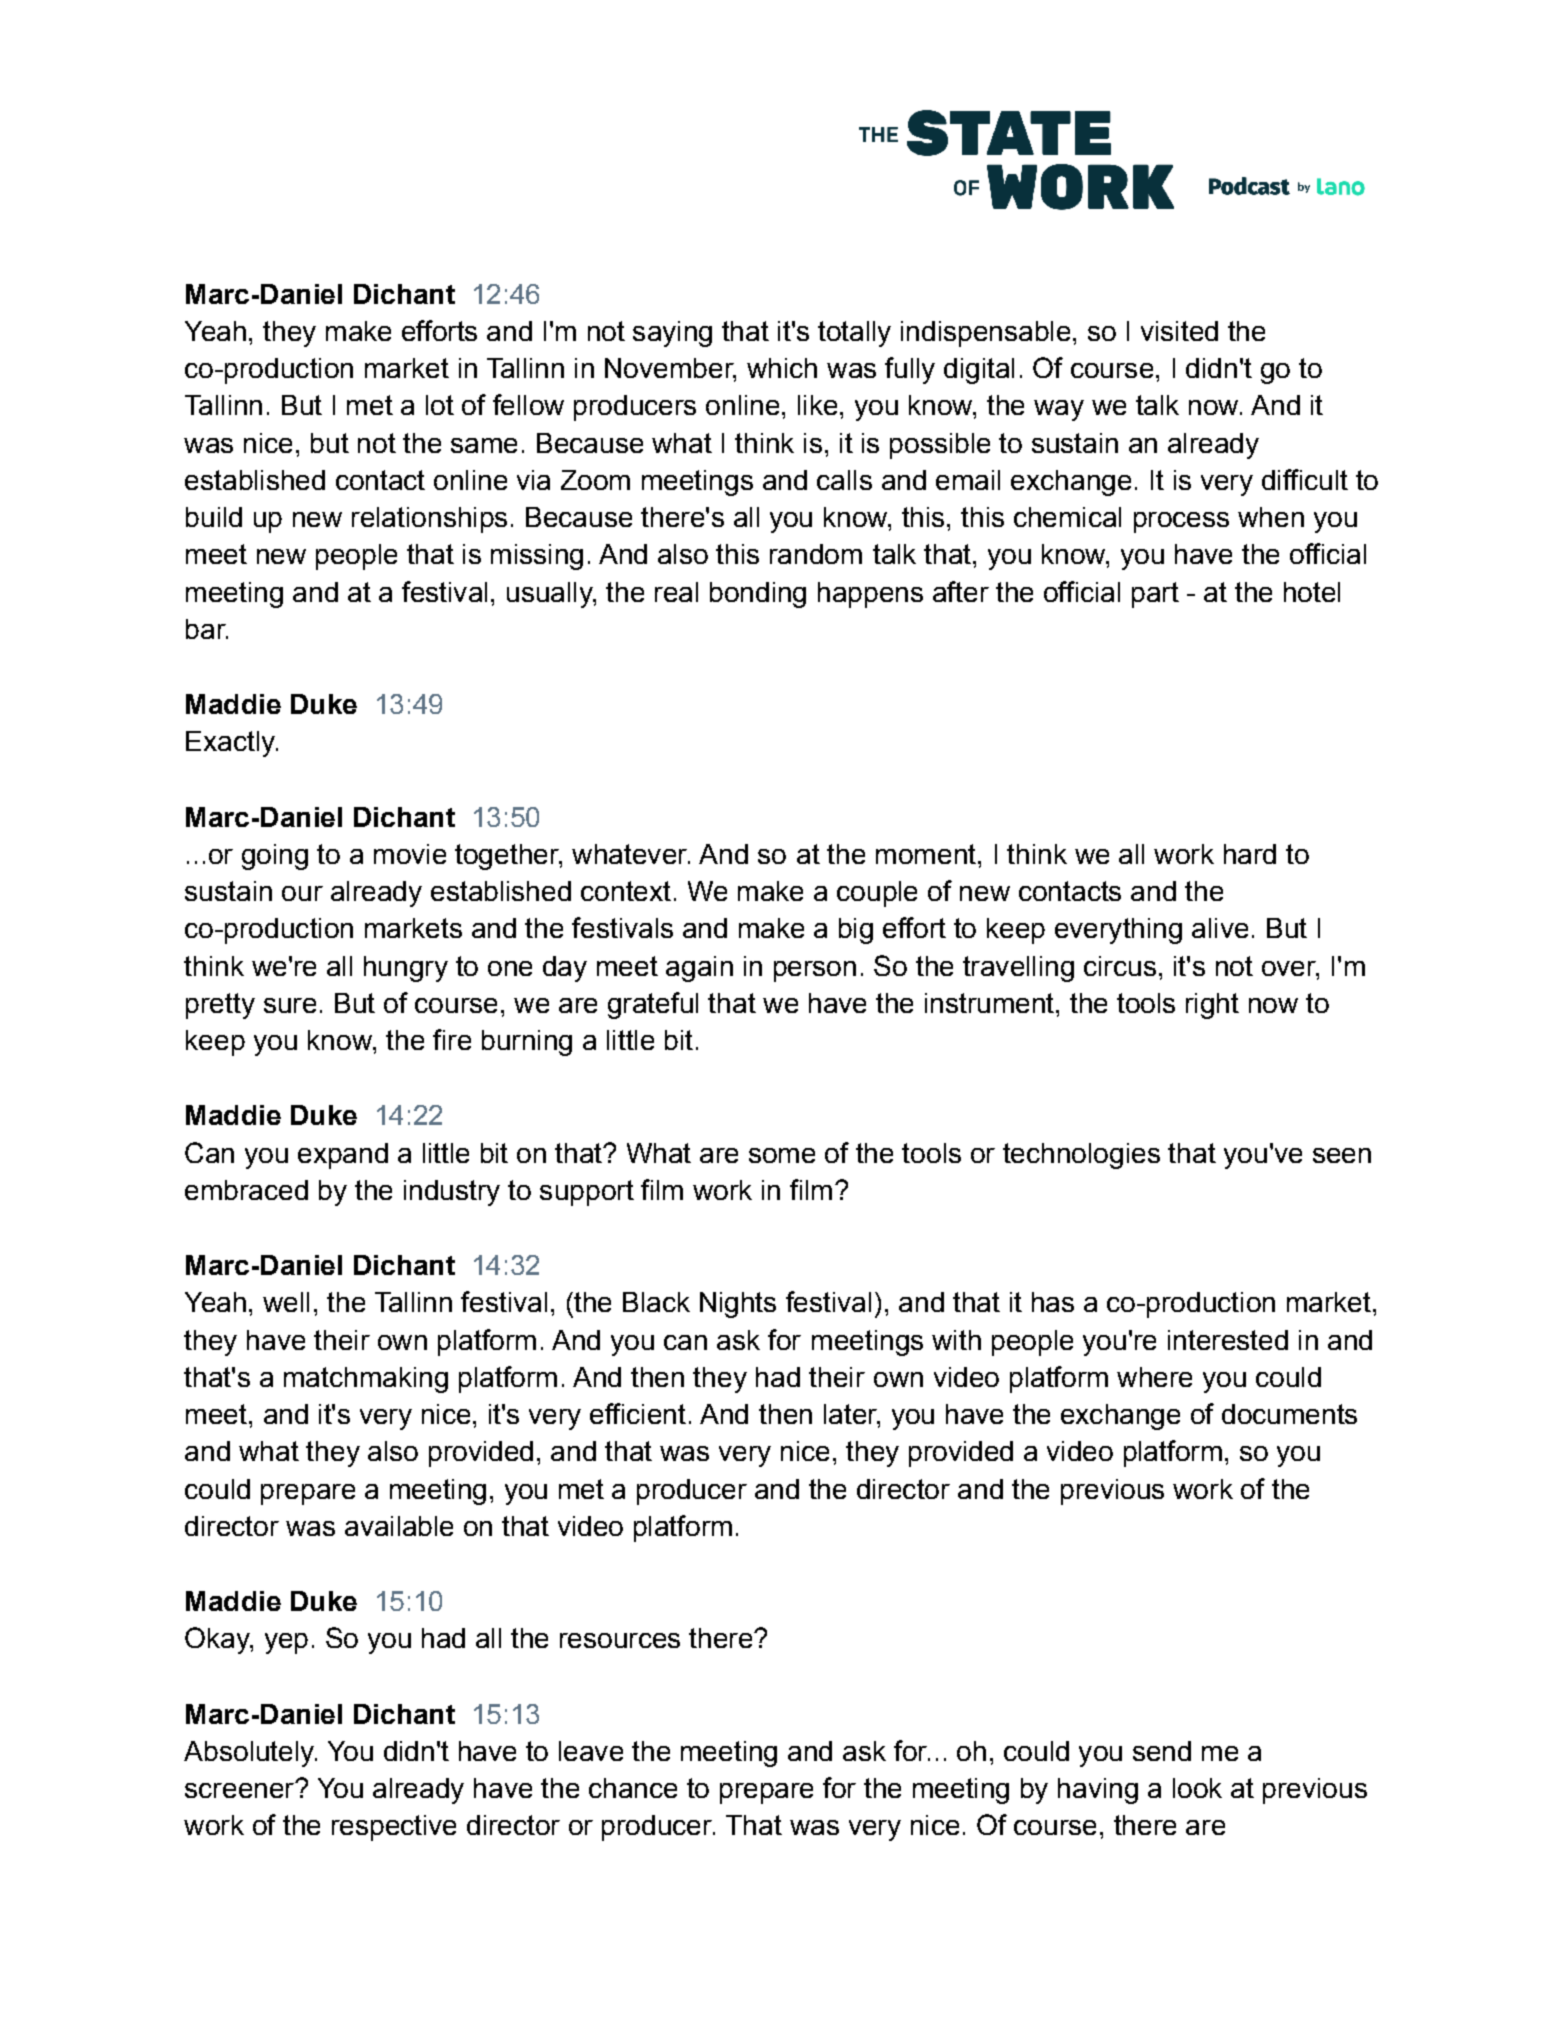 The image size is (1567, 2028). Describe the element at coordinates (638, 1413) in the document. I see `efficient` at that location.
